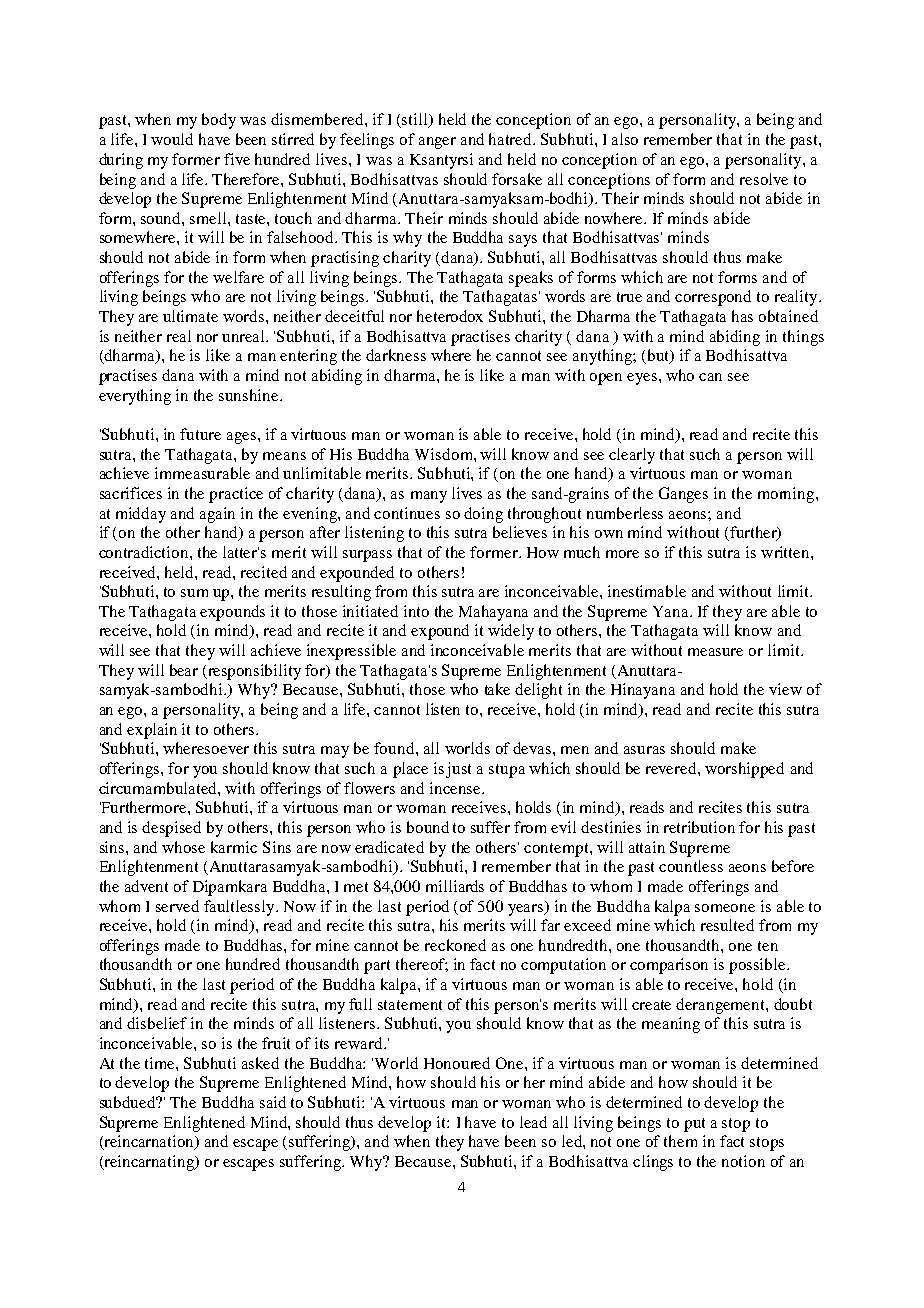 The width and height of the screenshot is (924, 1308). What do you see at coordinates (715, 652) in the screenshot?
I see `measure` at bounding box center [715, 652].
